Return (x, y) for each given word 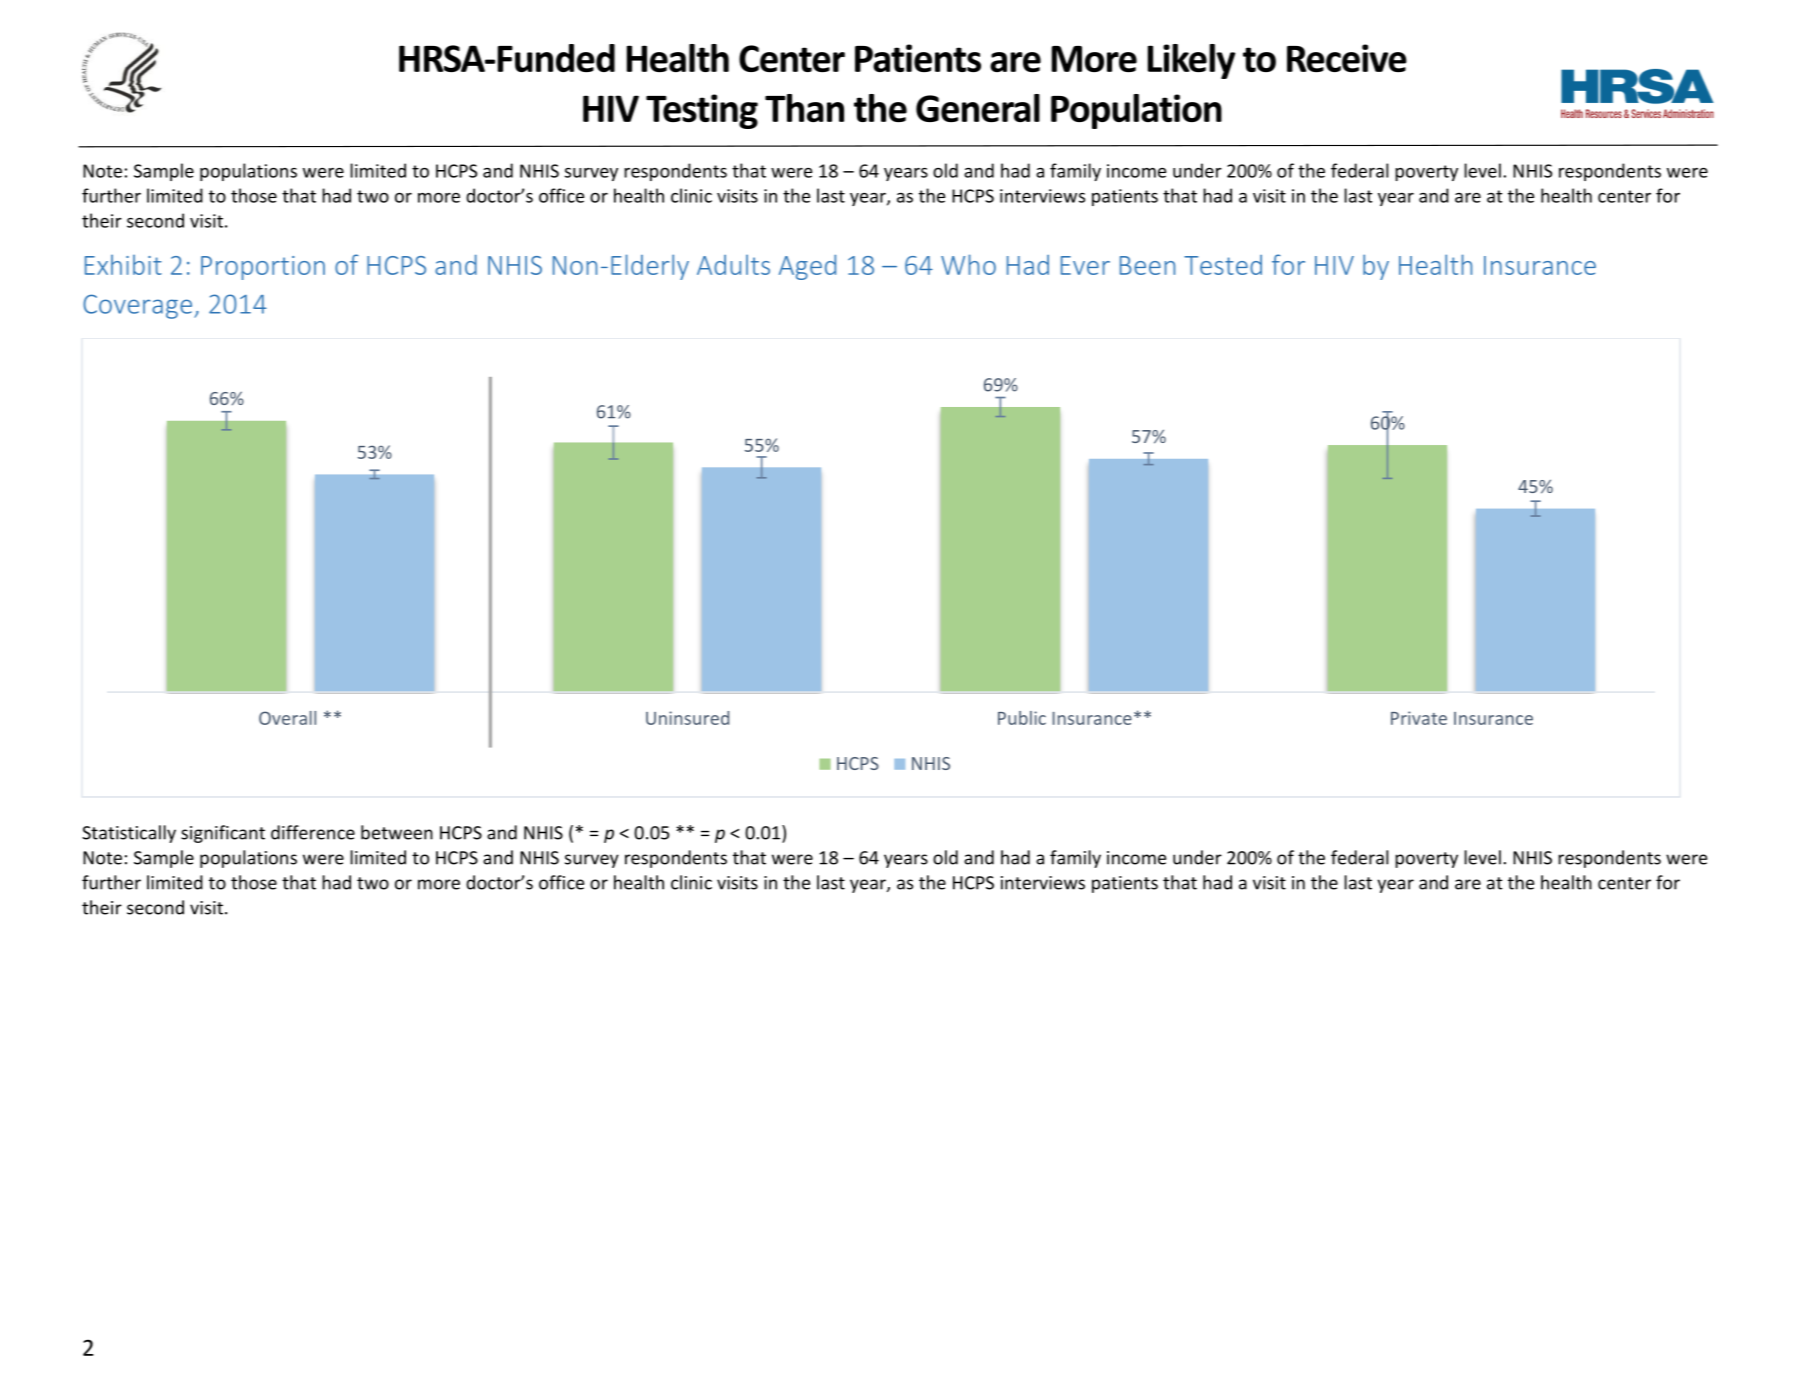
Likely (1191, 61)
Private (1419, 718)
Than (804, 108)
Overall (287, 718)
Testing (702, 111)
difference (313, 832)
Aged (807, 267)
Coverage (137, 306)
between (397, 832)
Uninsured (687, 718)
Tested (1223, 265)
